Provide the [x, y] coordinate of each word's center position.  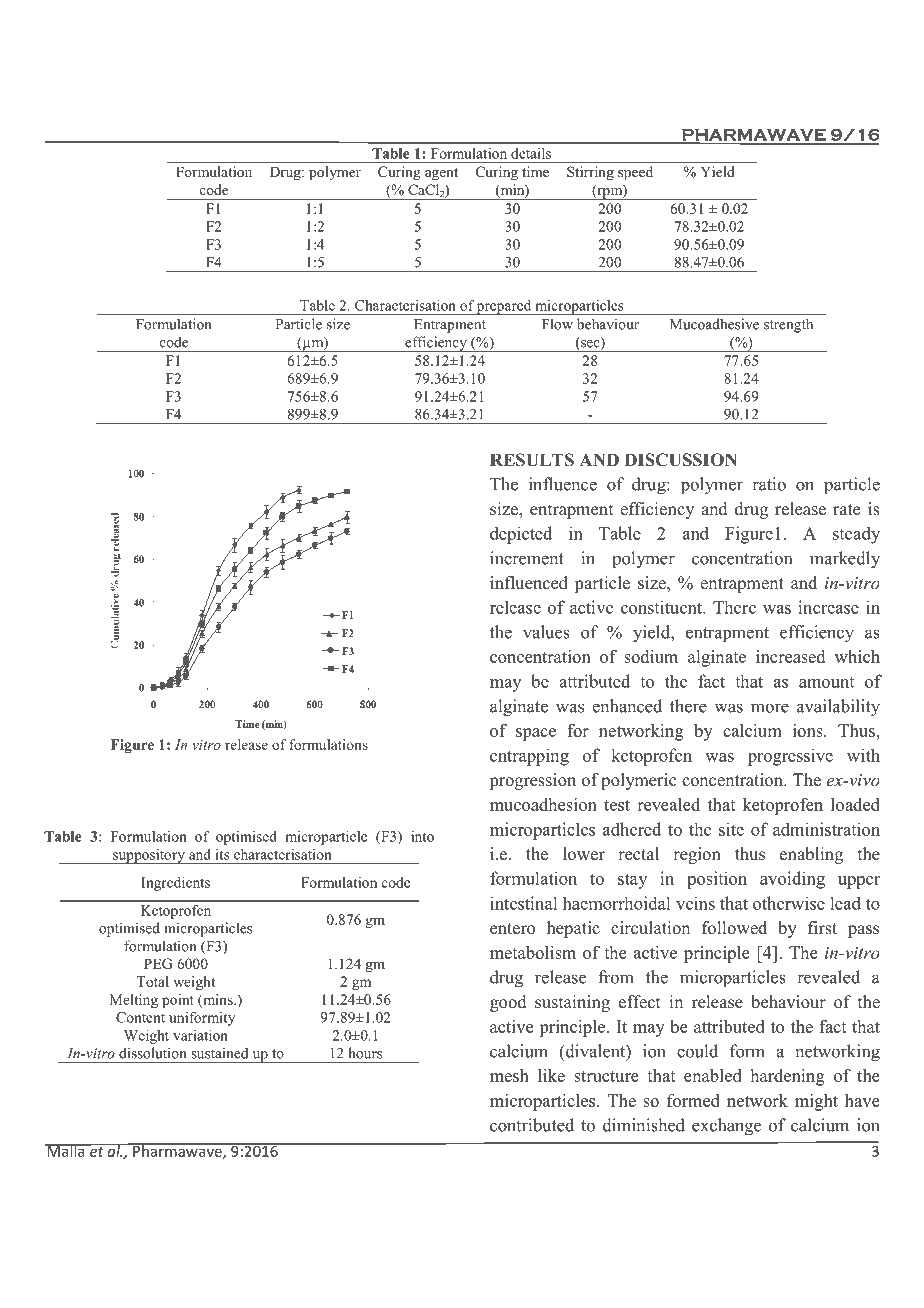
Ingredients [175, 884]
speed [635, 173]
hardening [788, 1077]
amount [826, 682]
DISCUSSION [680, 460]
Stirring [590, 173]
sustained [219, 1053]
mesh [509, 1075]
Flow [557, 324]
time [535, 171]
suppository [149, 856]
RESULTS [532, 460]
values [546, 632]
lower [584, 854]
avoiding [792, 880]
